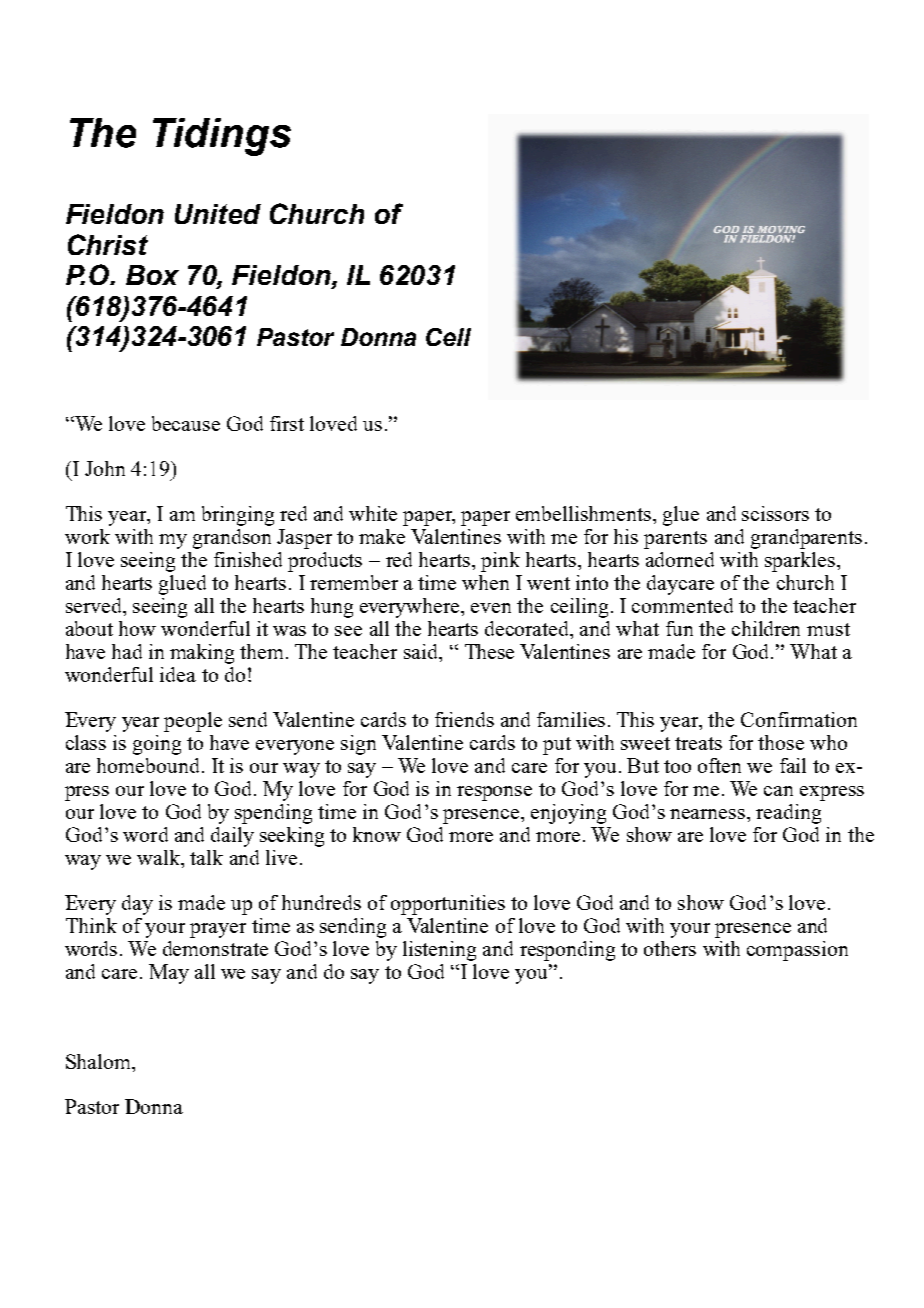  I want to click on scissors, so click(775, 513).
